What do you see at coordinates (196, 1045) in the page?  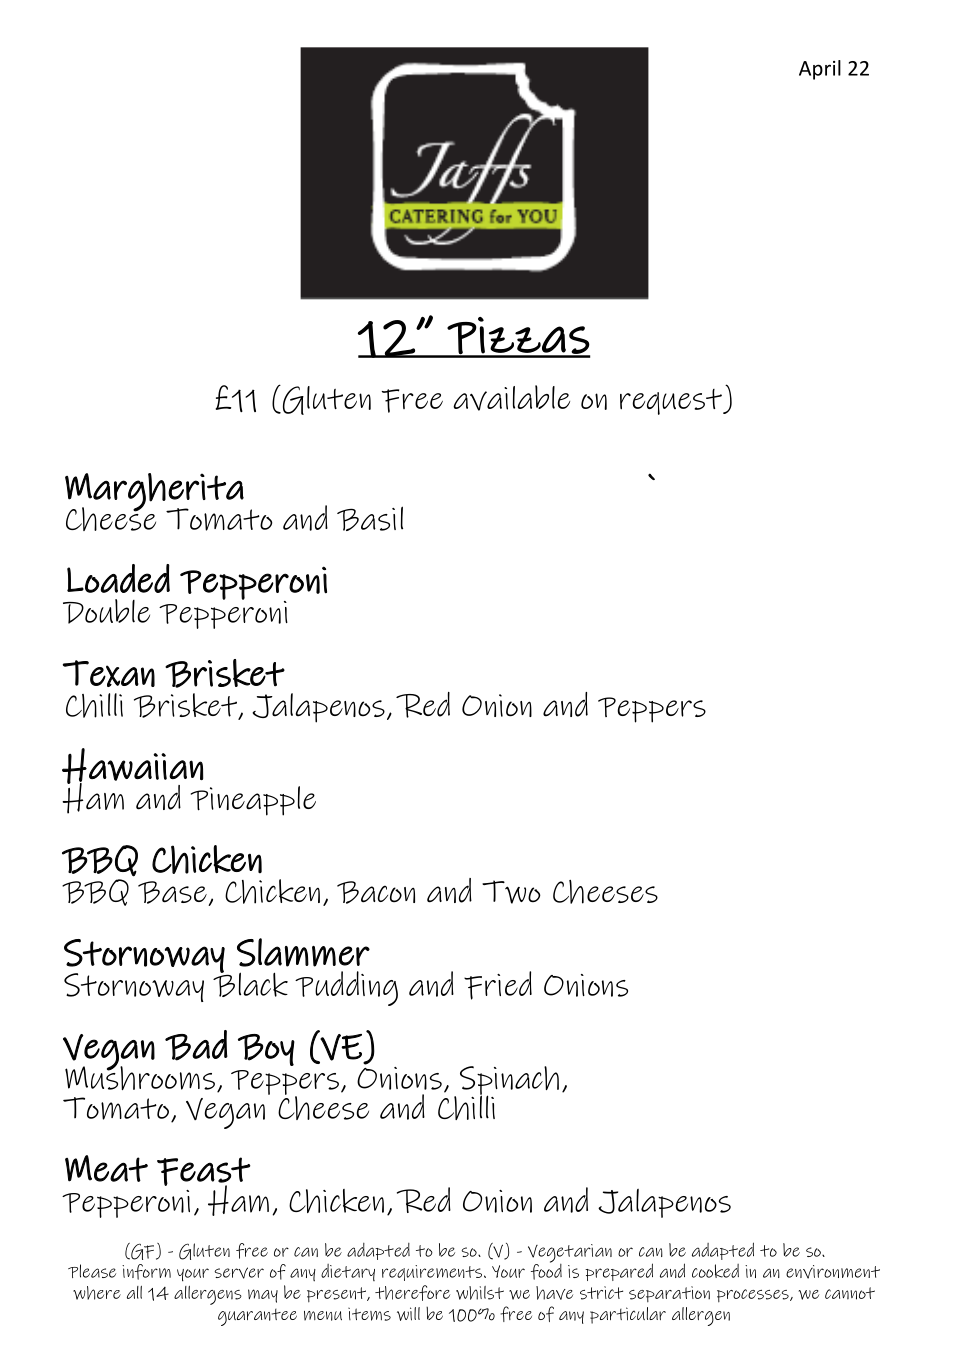 I see `Bad` at bounding box center [196, 1045].
